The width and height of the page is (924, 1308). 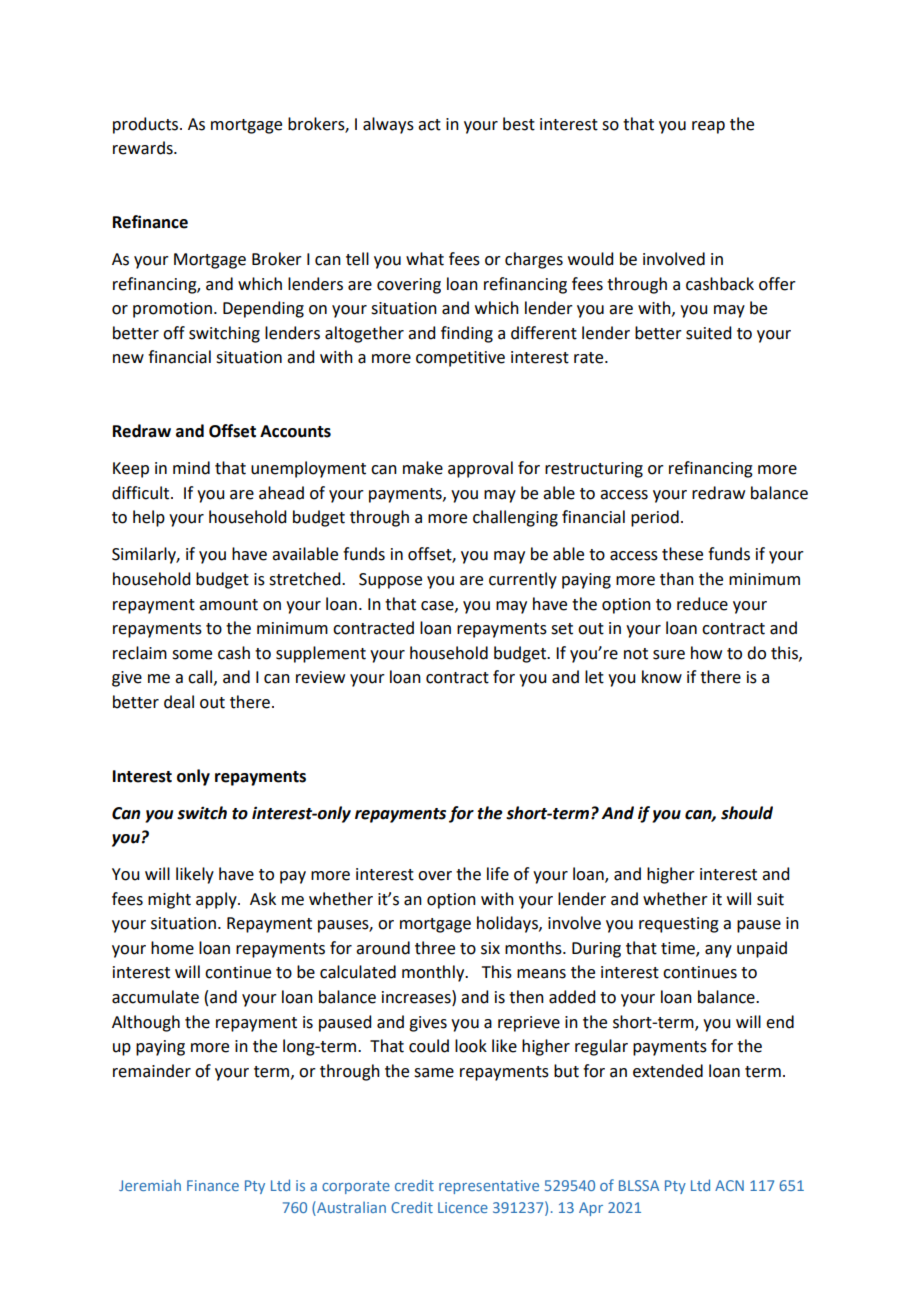 I want to click on Jeremiah, so click(x=150, y=1185).
